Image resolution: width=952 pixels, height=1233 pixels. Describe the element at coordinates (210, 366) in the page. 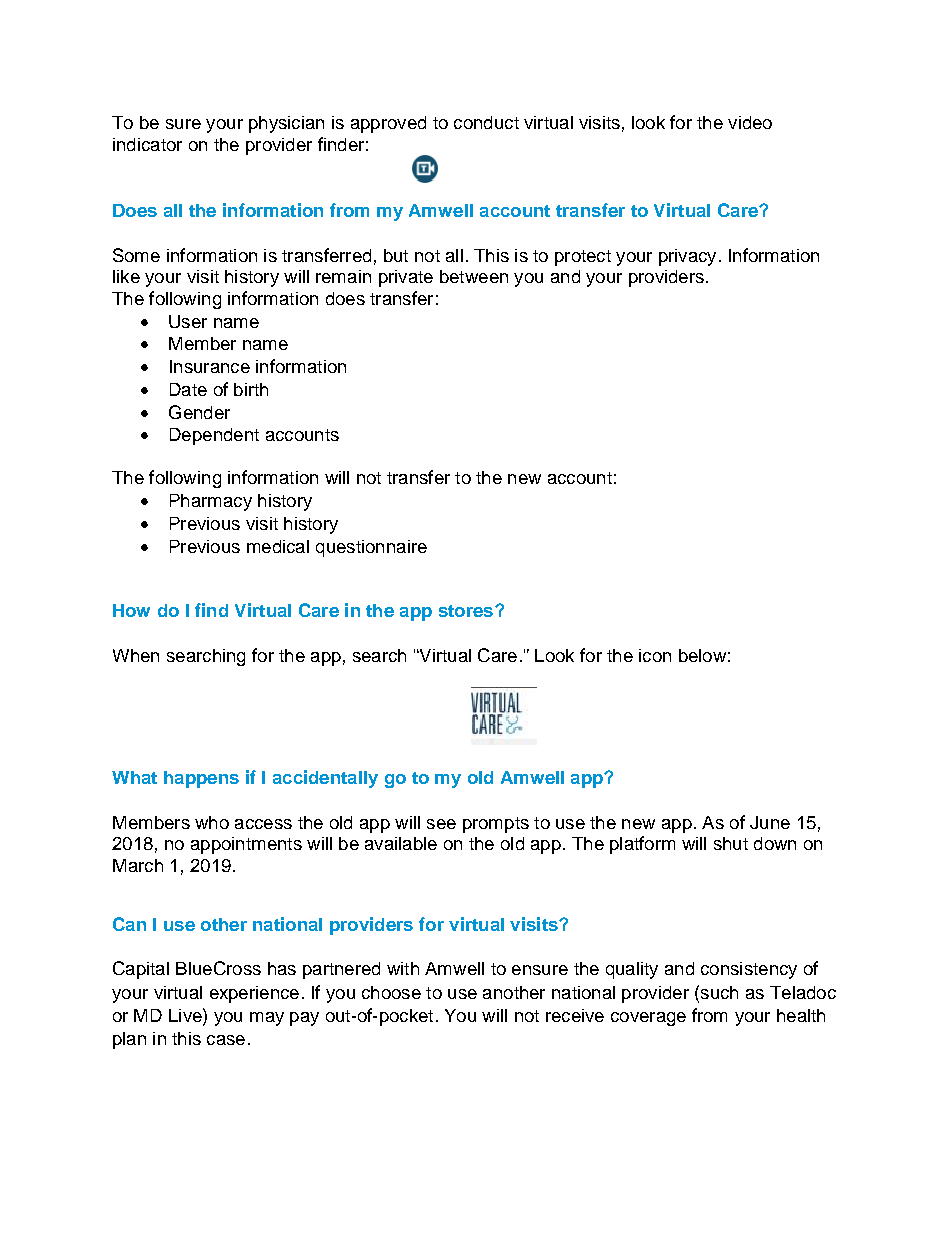

I see `Insurance` at that location.
